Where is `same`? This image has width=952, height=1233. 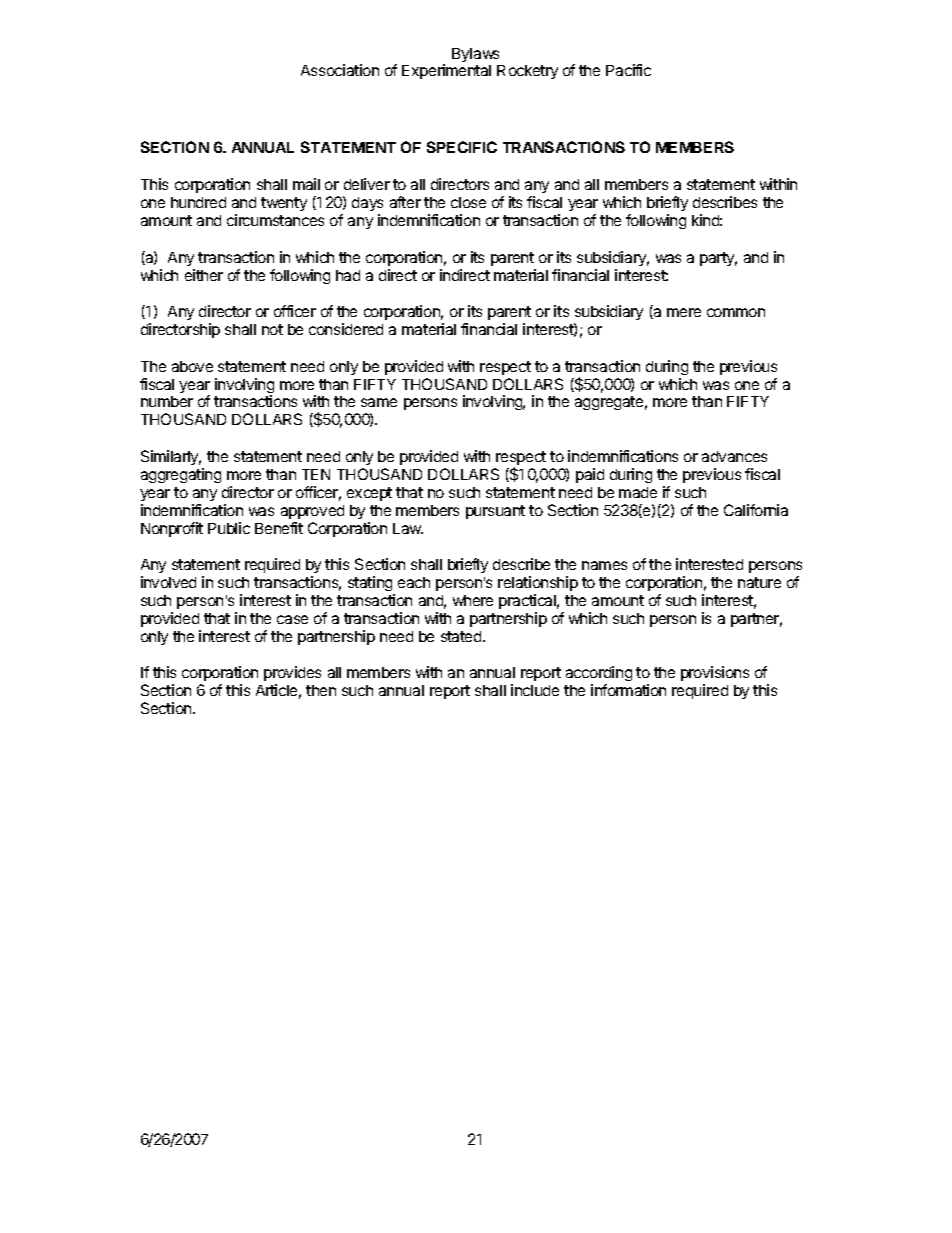
same is located at coordinates (379, 402).
